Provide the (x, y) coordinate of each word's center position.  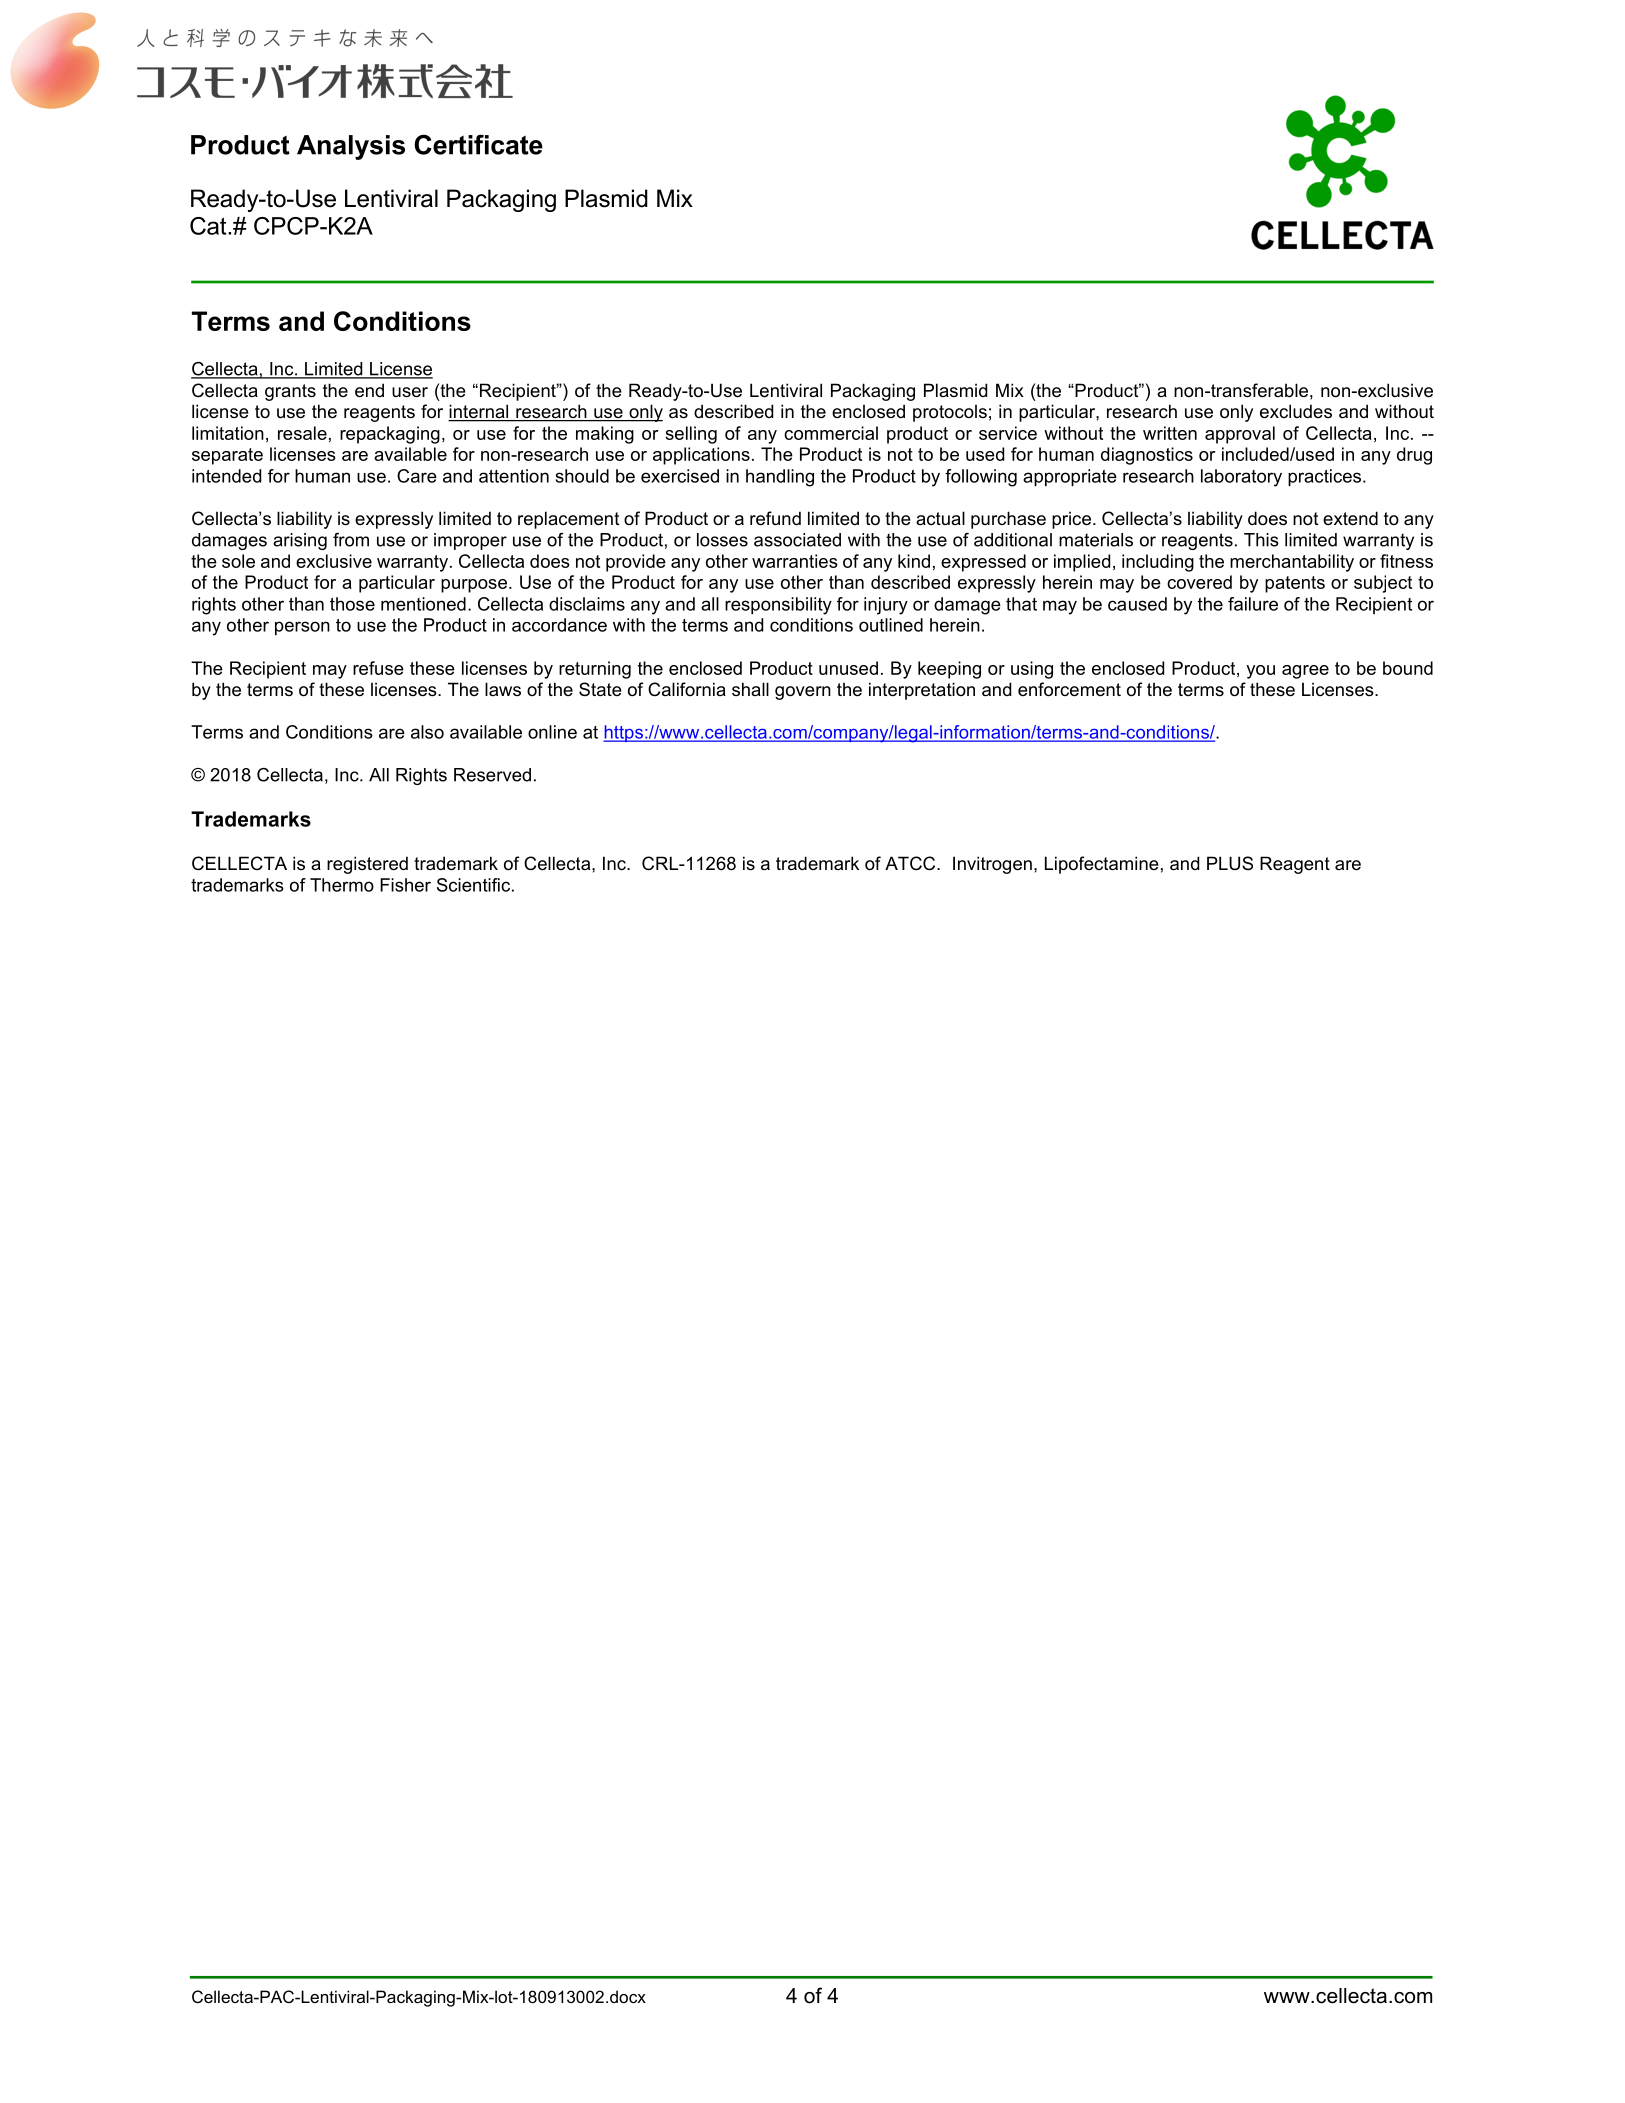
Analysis (351, 147)
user (410, 392)
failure (1253, 604)
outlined (891, 625)
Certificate (478, 144)
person (302, 628)
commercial (831, 433)
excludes (1296, 411)
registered (367, 865)
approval (1240, 435)
